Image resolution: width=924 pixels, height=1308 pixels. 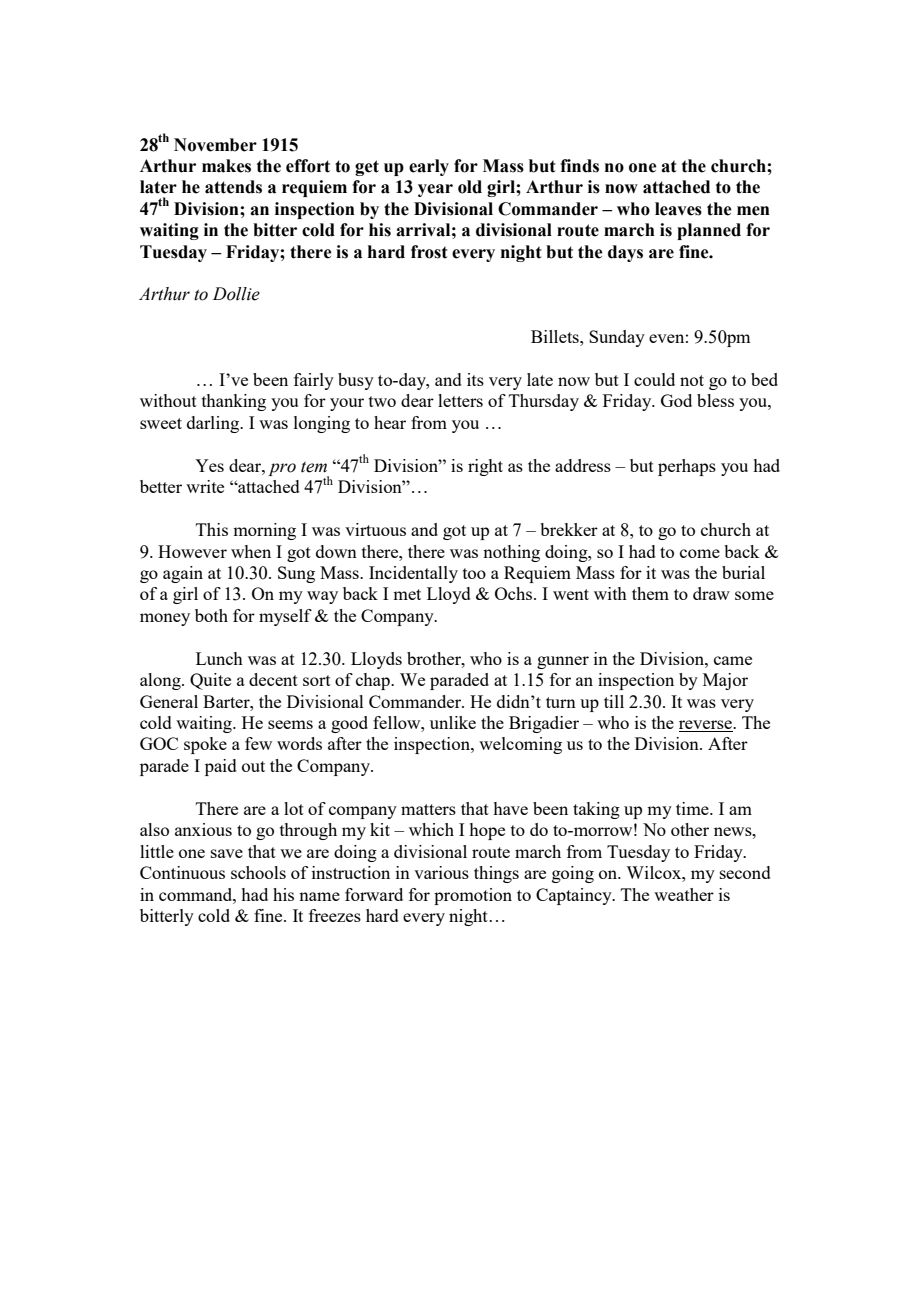 What do you see at coordinates (678, 209) in the document?
I see `leaves` at bounding box center [678, 209].
